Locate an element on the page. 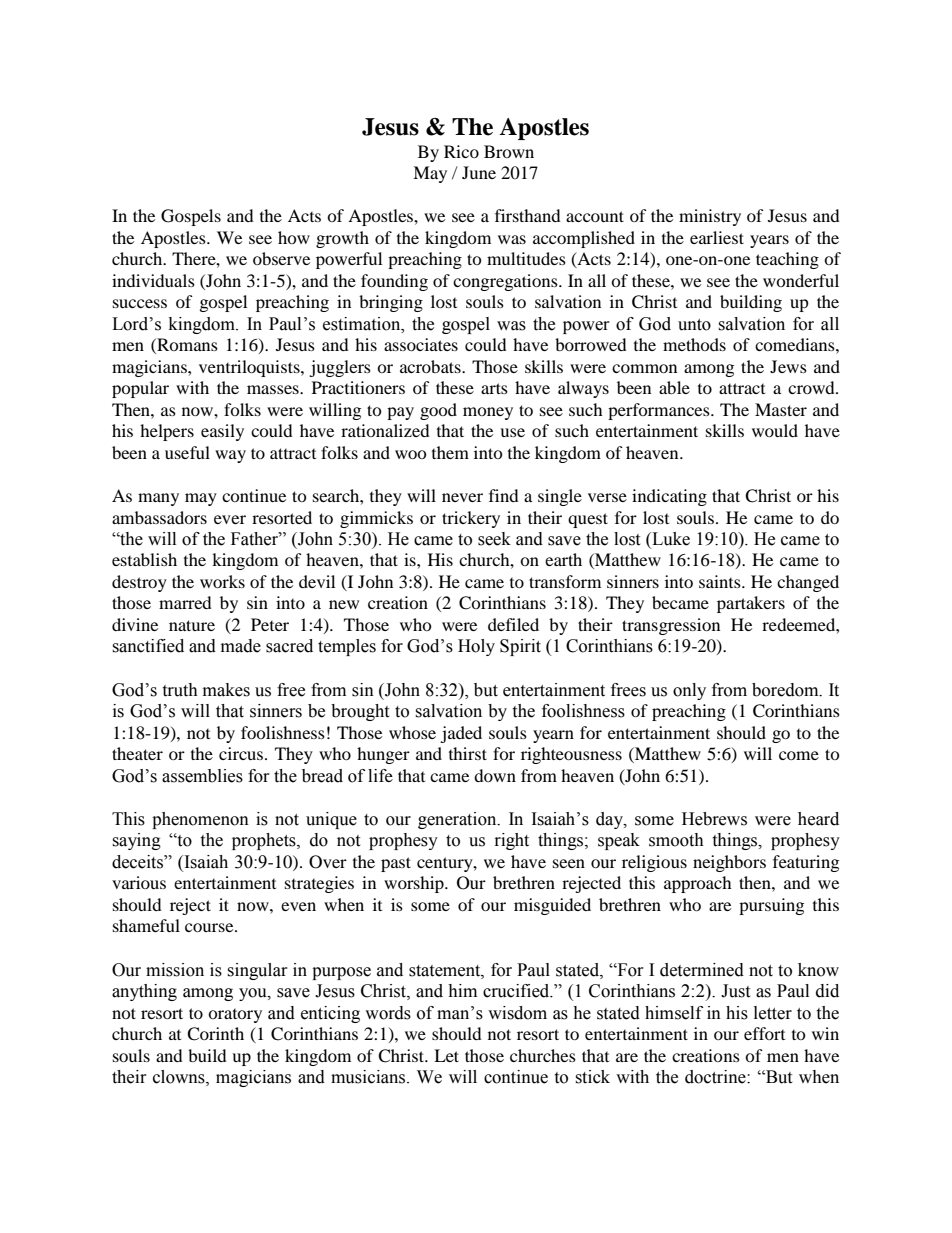 The image size is (952, 1233). Luke is located at coordinates (670, 540).
